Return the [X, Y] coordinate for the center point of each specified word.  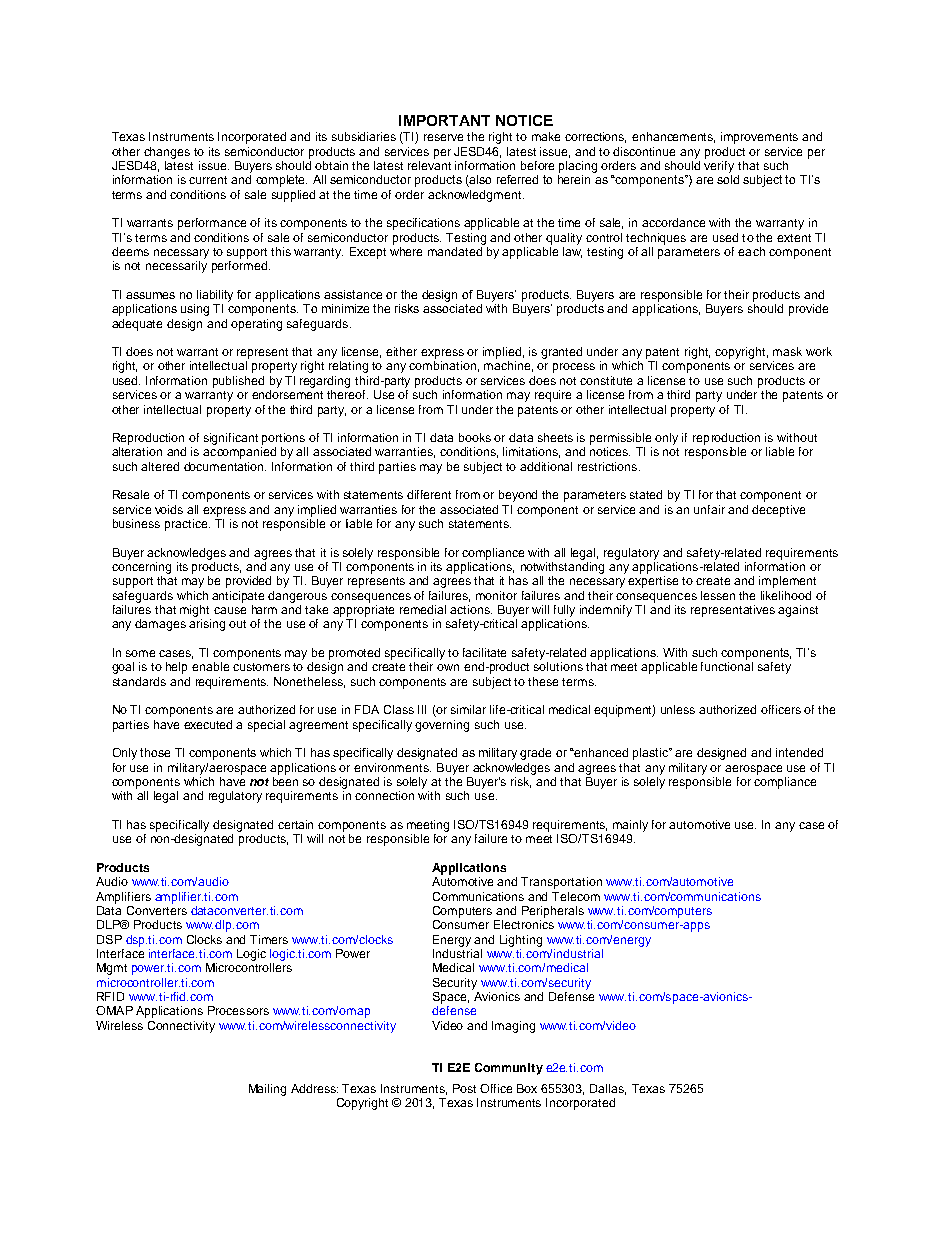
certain [295, 824]
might [194, 611]
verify [719, 165]
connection [384, 795]
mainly [630, 826]
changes [167, 153]
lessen [718, 595]
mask [787, 351]
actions [471, 609]
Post [464, 1088]
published [238, 382]
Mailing [267, 1090]
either [401, 351]
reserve [443, 137]
